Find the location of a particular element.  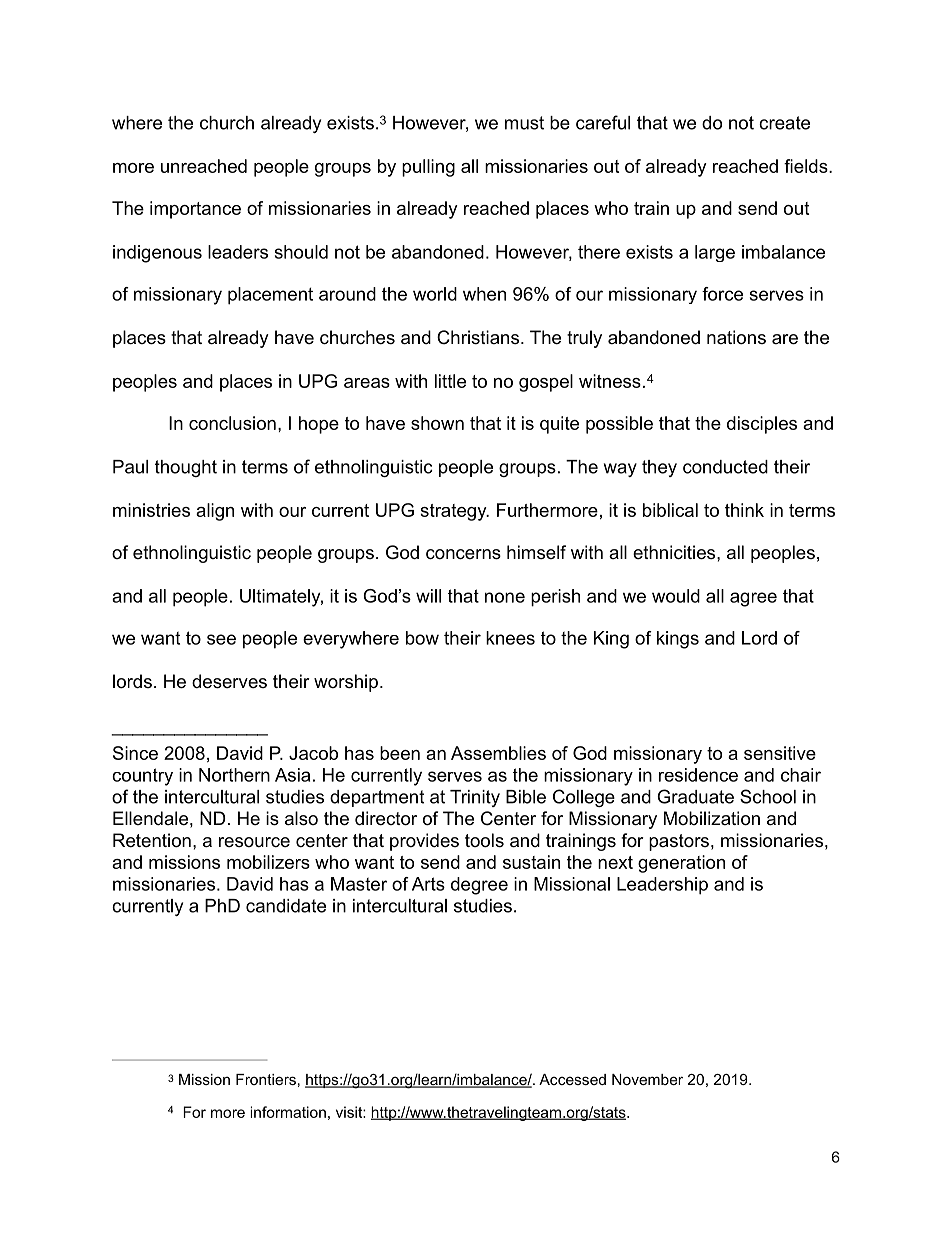

Christians is located at coordinates (479, 337).
